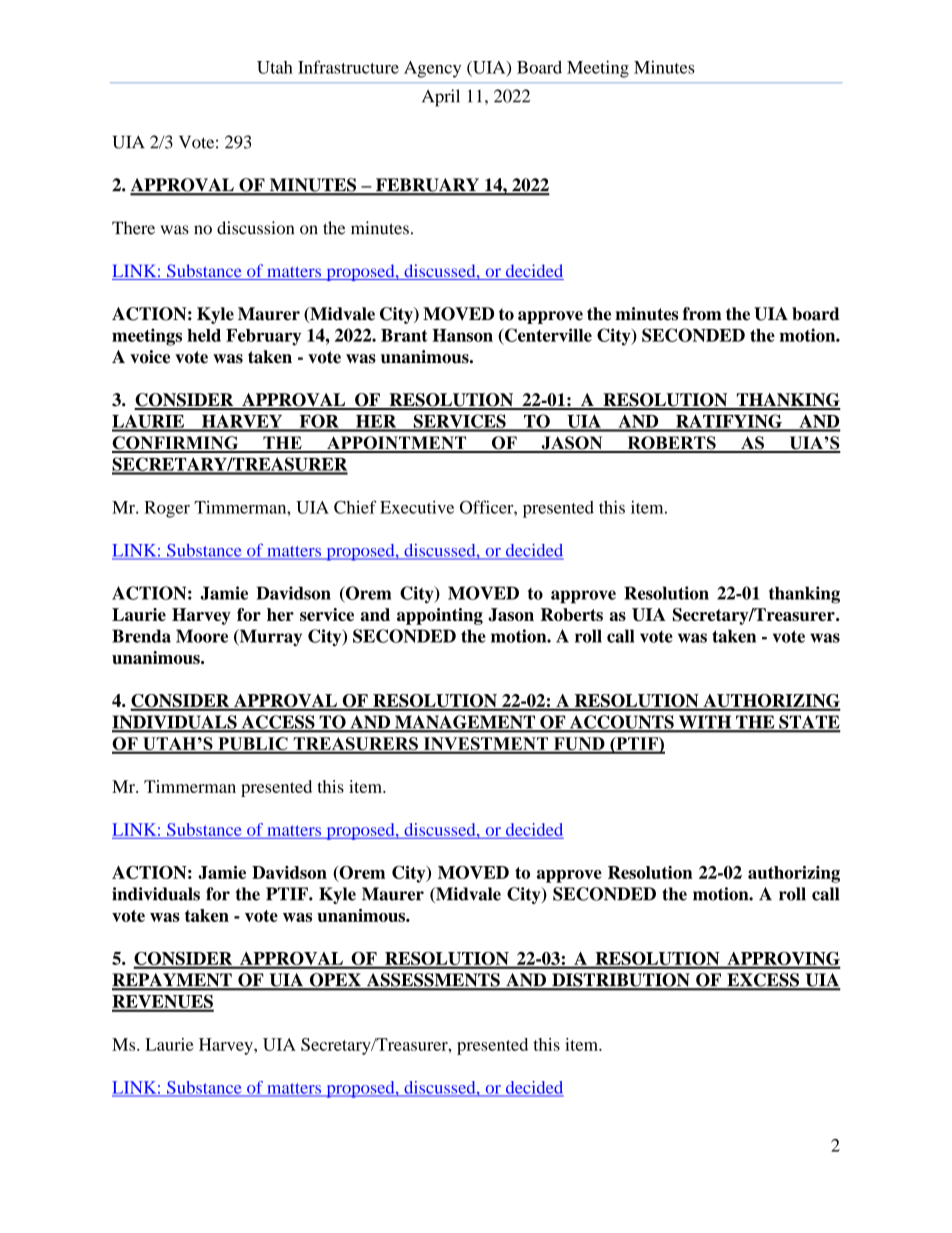  What do you see at coordinates (417, 507) in the screenshot?
I see `Executive` at bounding box center [417, 507].
